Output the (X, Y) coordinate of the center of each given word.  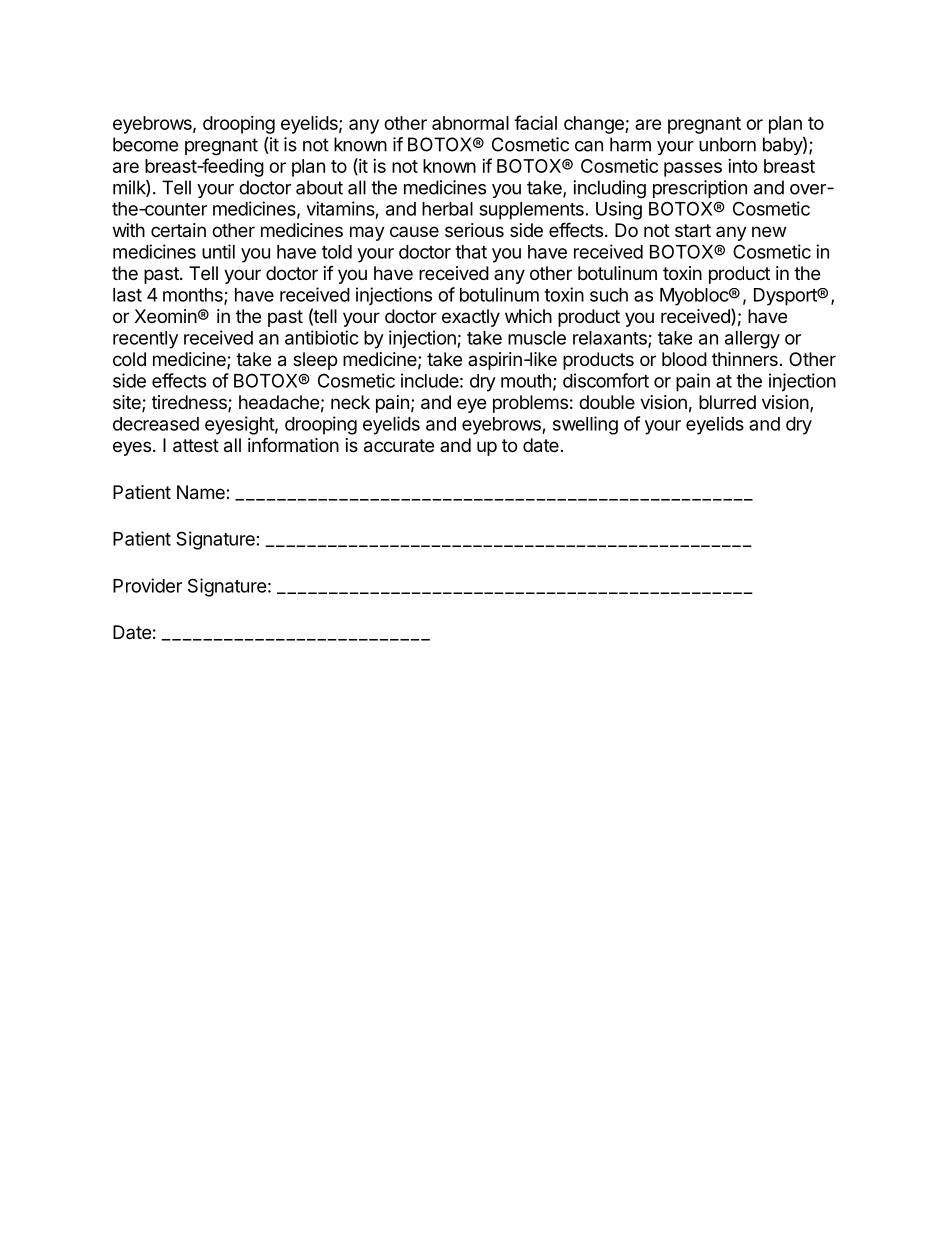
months (194, 296)
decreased (156, 424)
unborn (727, 144)
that (471, 252)
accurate (399, 446)
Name (202, 492)
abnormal (470, 123)
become (145, 144)
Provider (147, 585)
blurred (727, 402)
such (609, 295)
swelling (585, 425)
